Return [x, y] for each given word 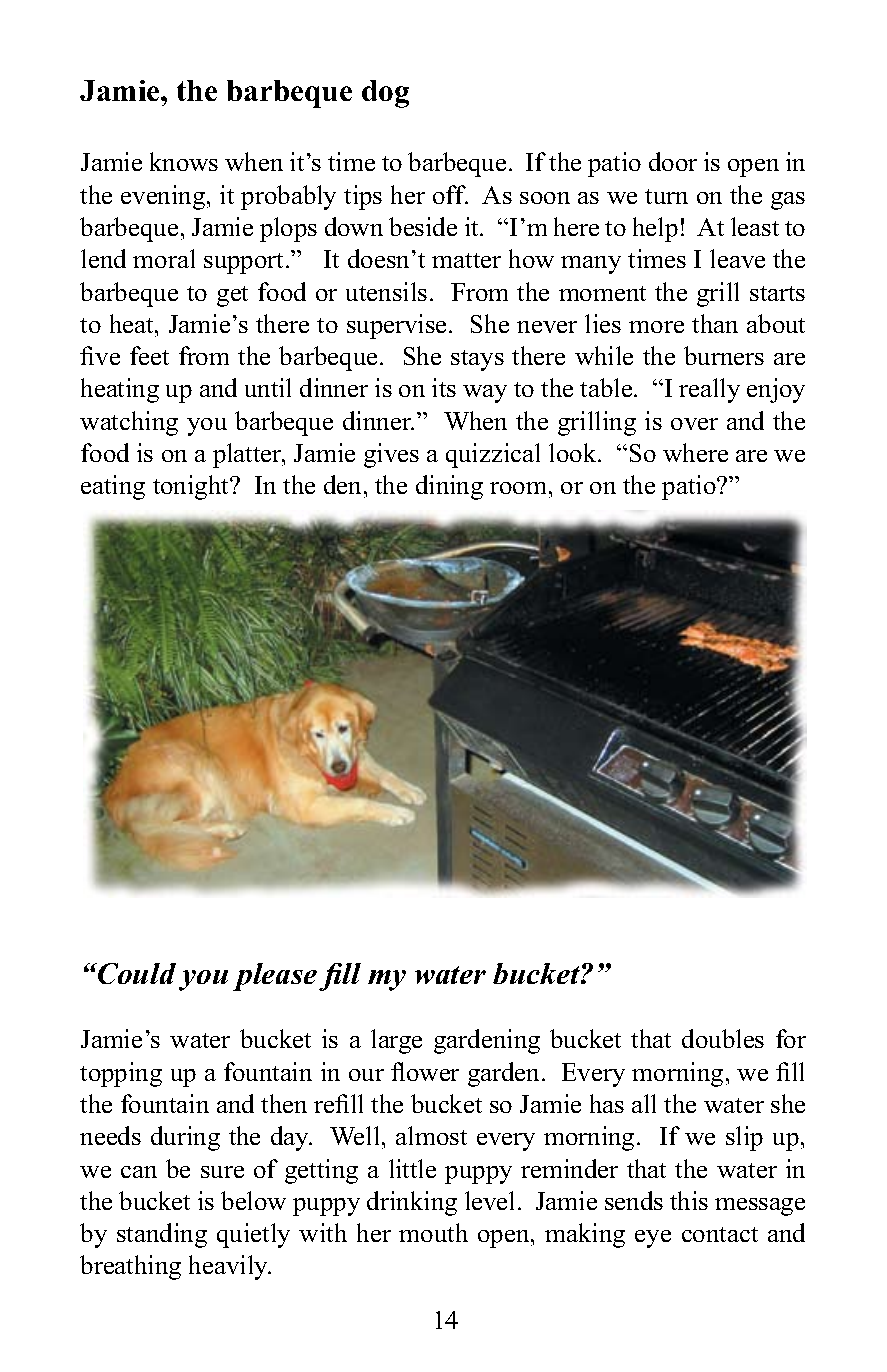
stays [477, 360]
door [673, 161]
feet [149, 355]
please [275, 977]
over [694, 424]
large [396, 1041]
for [791, 1038]
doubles [723, 1038]
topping [121, 1074]
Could [136, 973]
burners [724, 355]
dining [449, 487]
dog [385, 94]
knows [184, 161]
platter [248, 455]
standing [162, 1235]
